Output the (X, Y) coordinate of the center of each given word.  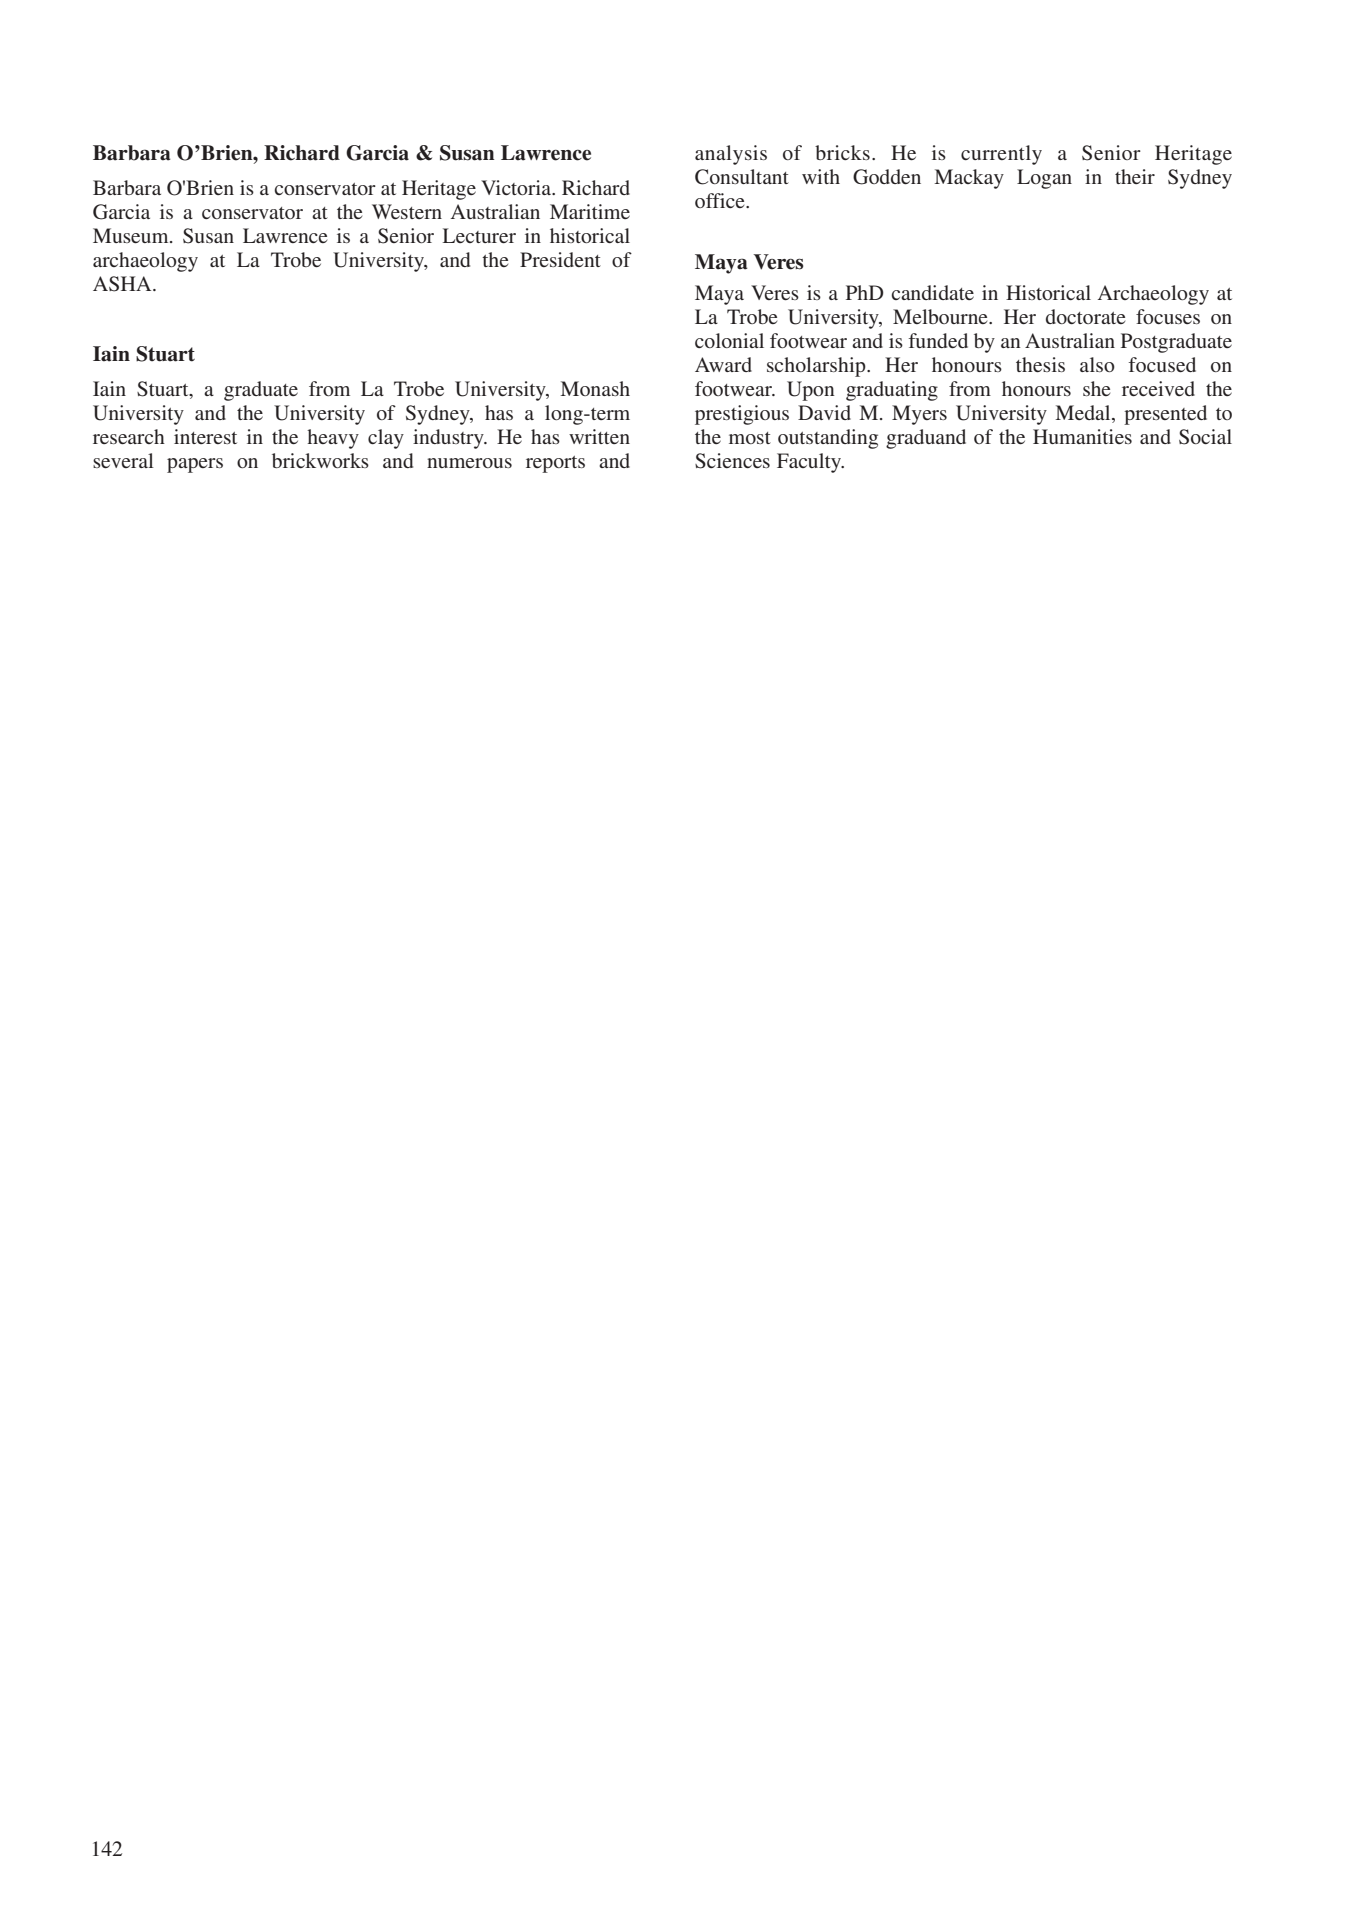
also (1097, 364)
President (560, 259)
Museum (132, 235)
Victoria (517, 187)
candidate (932, 292)
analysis (731, 155)
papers (195, 465)
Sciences (732, 461)
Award (723, 364)
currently (1001, 155)
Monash (595, 388)
